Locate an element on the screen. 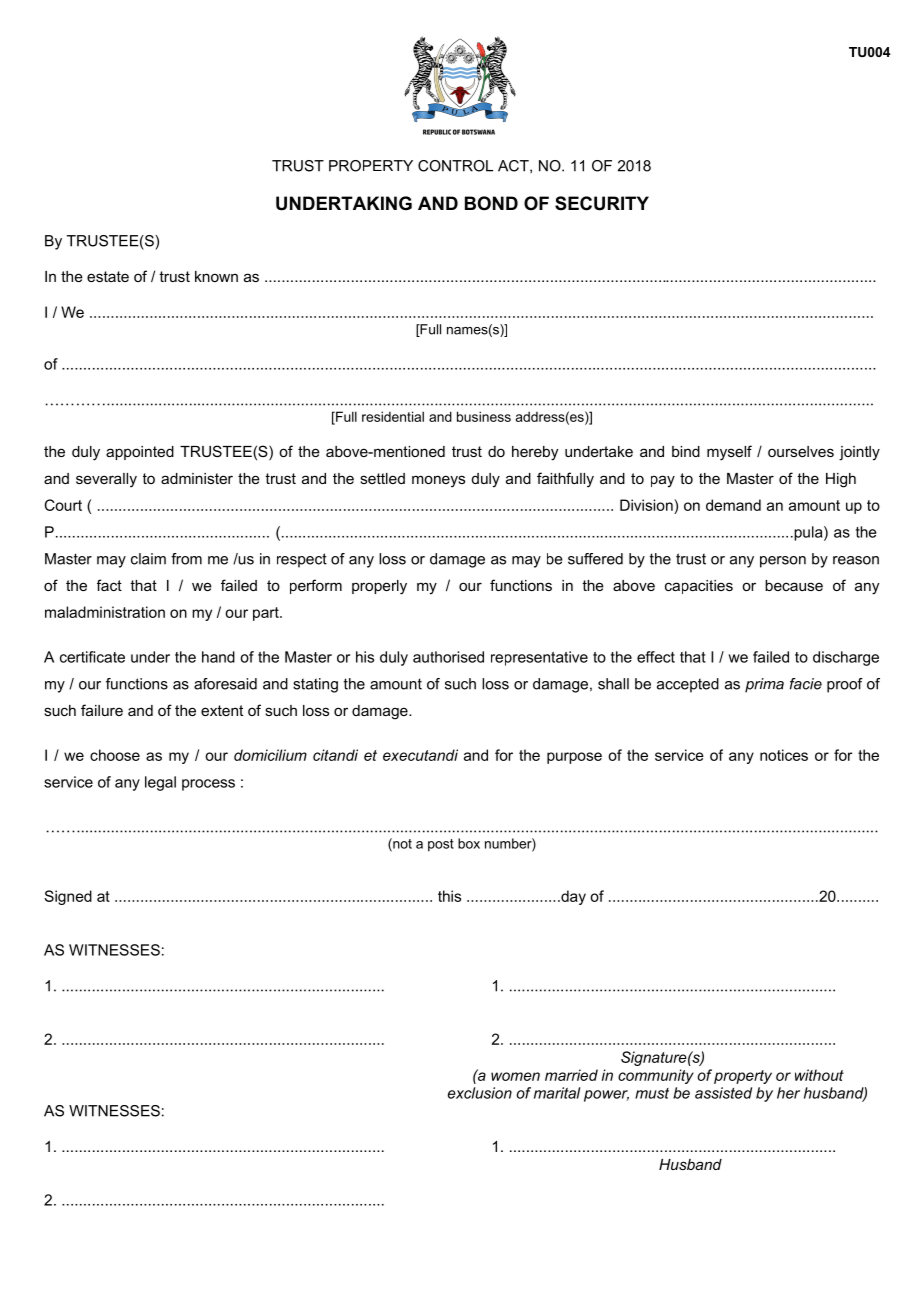 Image resolution: width=924 pixels, height=1308 pixels. BOND is located at coordinates (491, 203).
